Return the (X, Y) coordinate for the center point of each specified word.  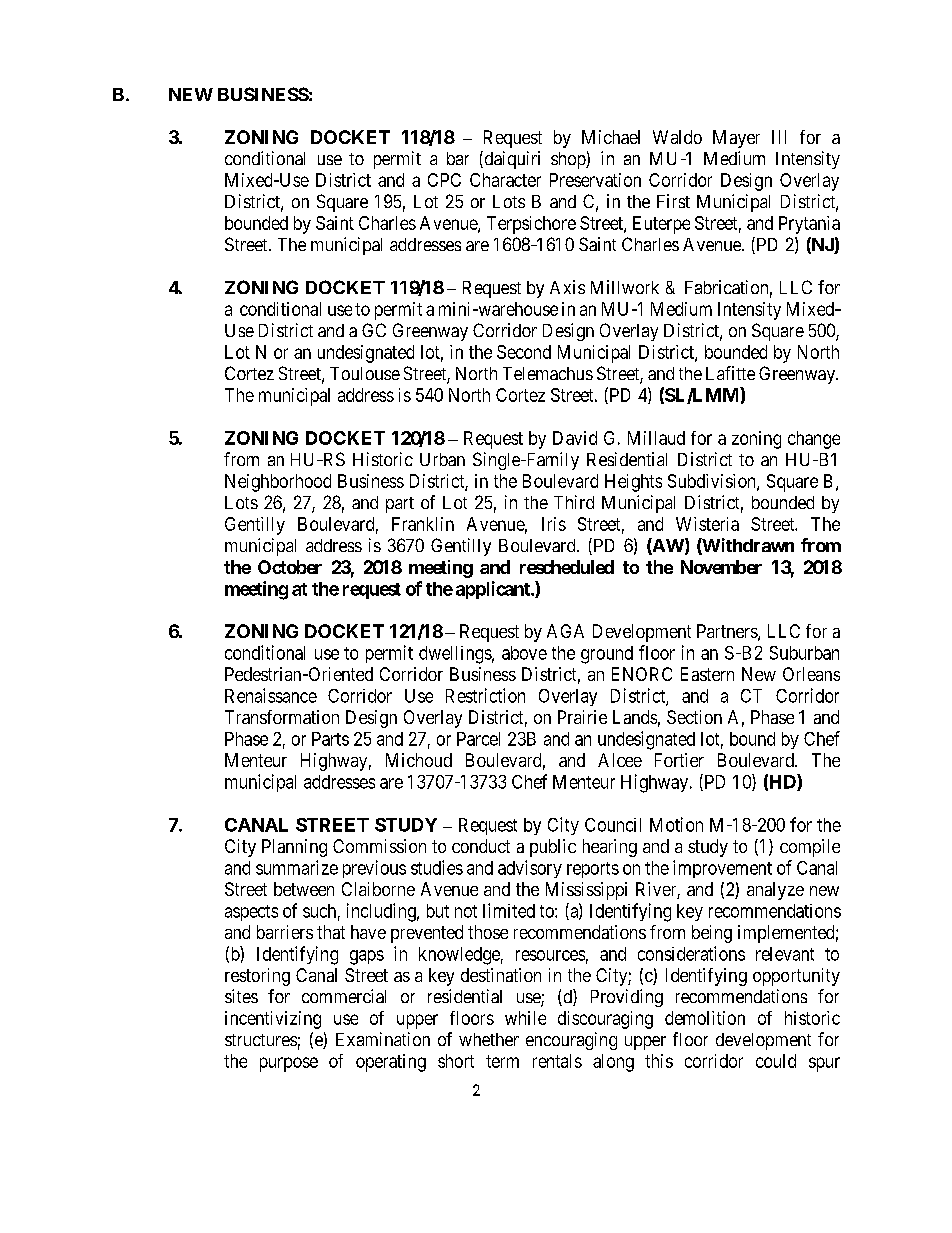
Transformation (282, 717)
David (575, 438)
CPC (444, 180)
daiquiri (511, 160)
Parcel (478, 739)
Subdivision (713, 482)
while (525, 1018)
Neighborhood (278, 483)
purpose (289, 1064)
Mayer (736, 139)
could (776, 1061)
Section (694, 717)
